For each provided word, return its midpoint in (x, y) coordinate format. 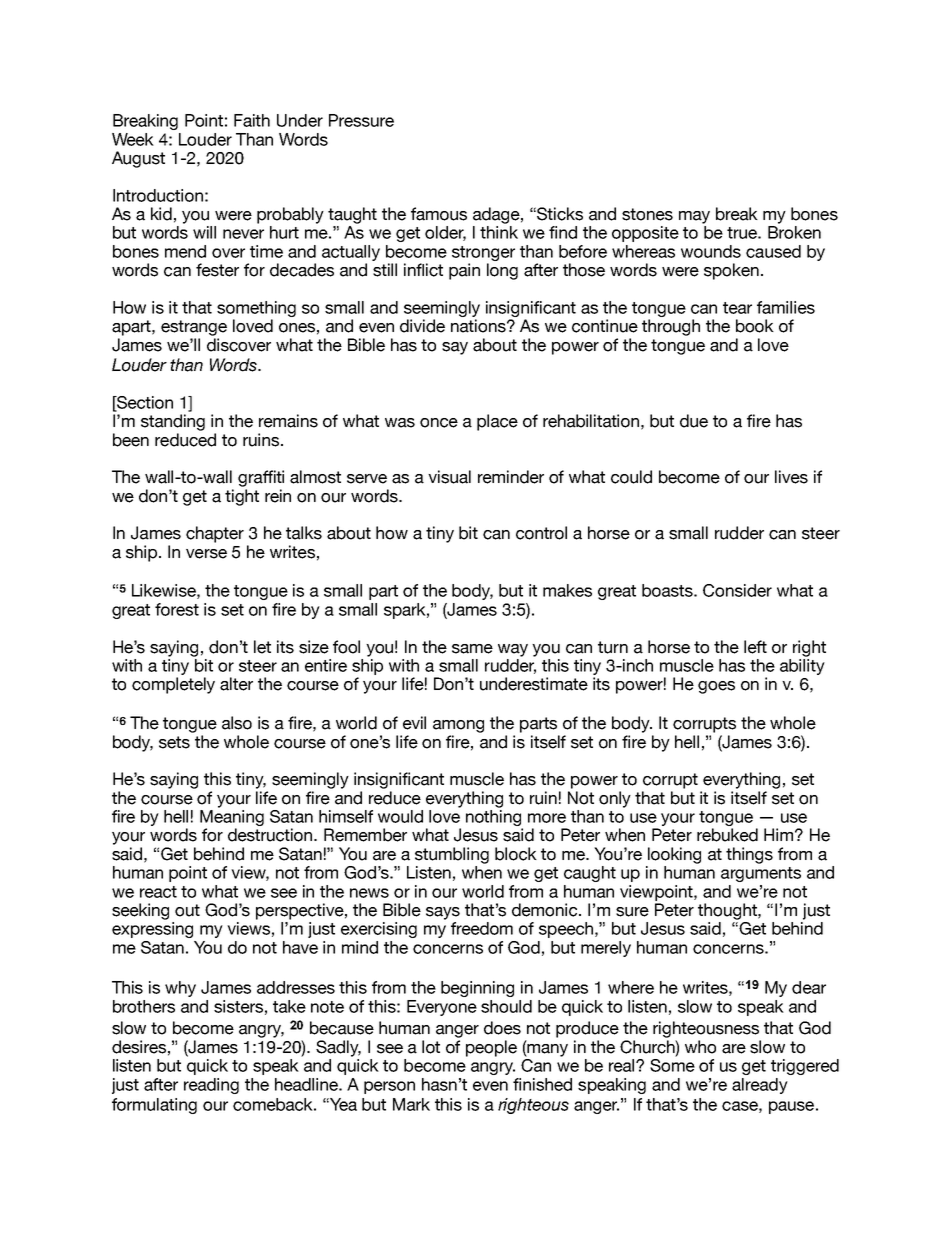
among (458, 726)
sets (174, 742)
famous (439, 214)
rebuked (727, 835)
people (491, 1048)
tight (242, 497)
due (694, 421)
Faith (252, 120)
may (694, 217)
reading (211, 1086)
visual (449, 477)
